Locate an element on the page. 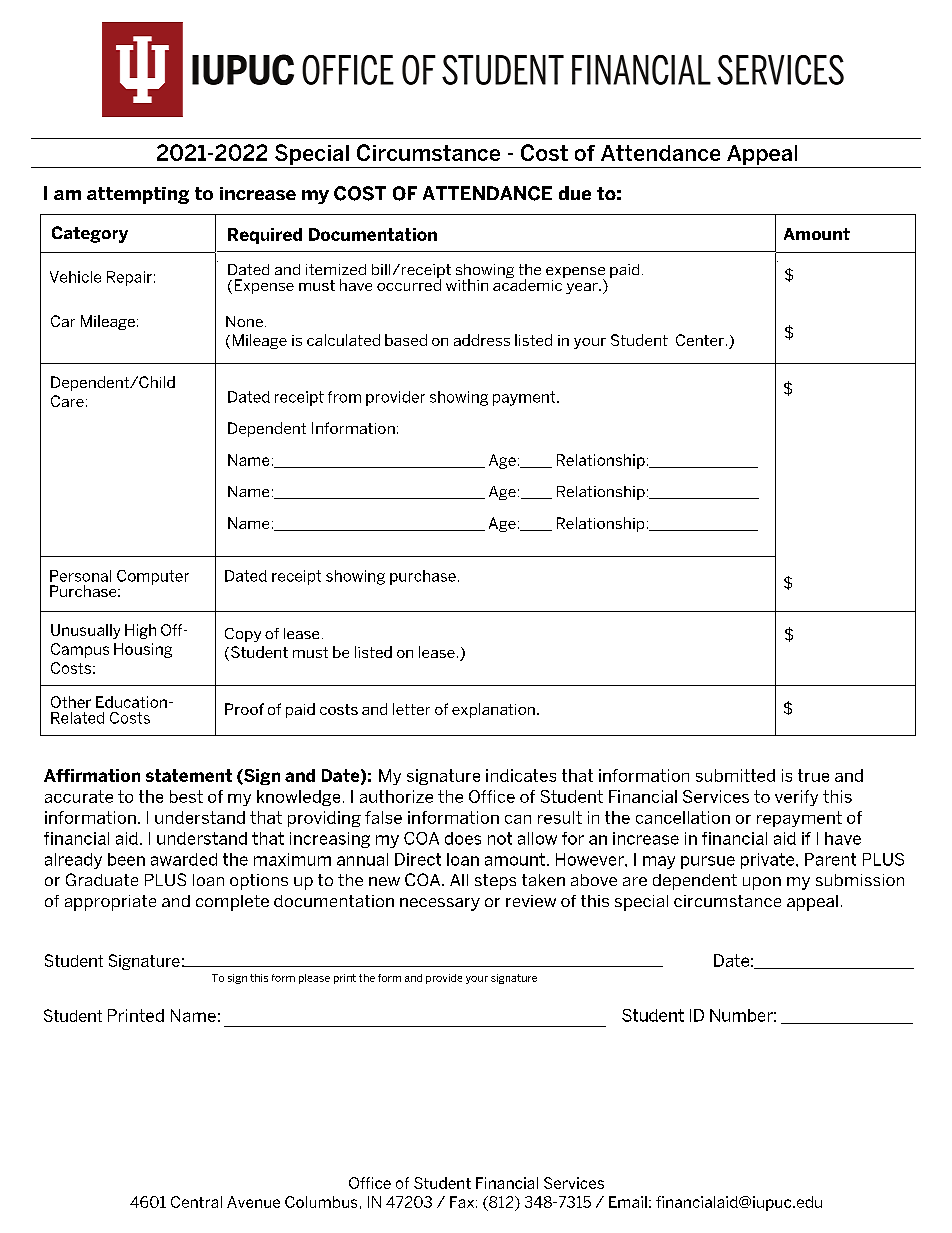 This image has height=1233, width=952. Columbus is located at coordinates (321, 1202).
